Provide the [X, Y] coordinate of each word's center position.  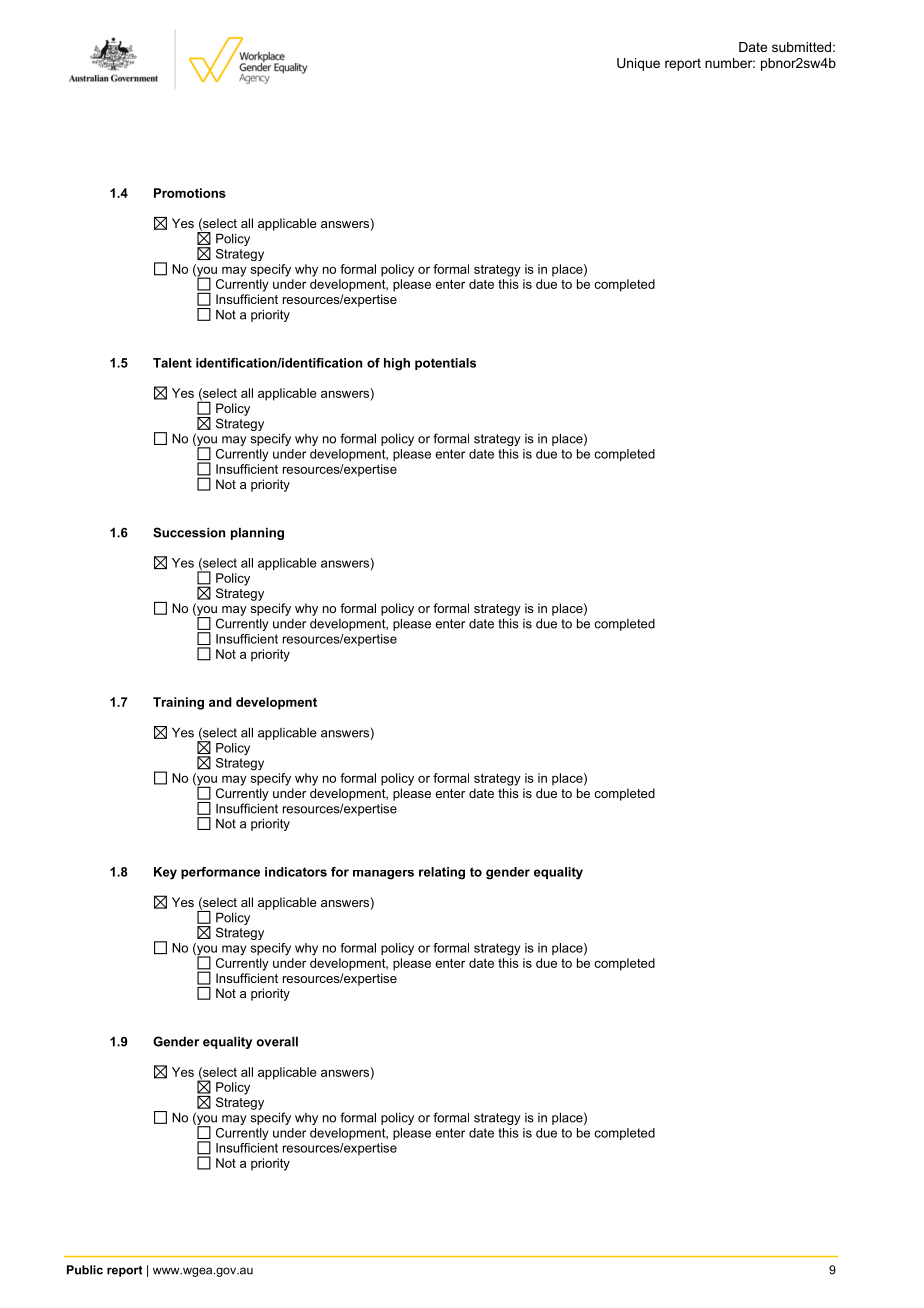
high [397, 364]
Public [85, 1270]
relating [442, 873]
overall [277, 1041]
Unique [638, 64]
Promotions [190, 193]
